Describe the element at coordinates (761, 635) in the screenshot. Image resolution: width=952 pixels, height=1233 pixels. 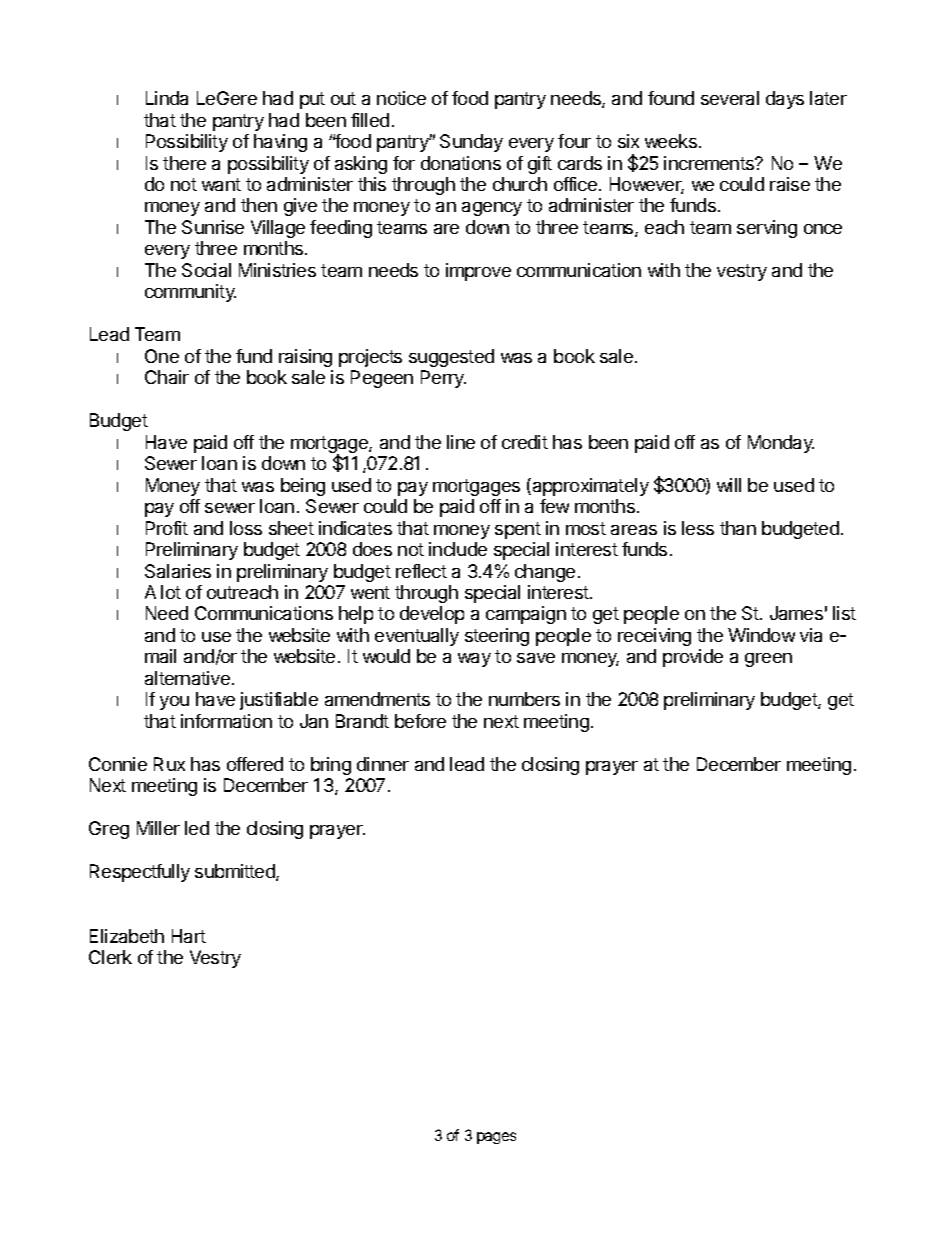
I see `Window` at that location.
